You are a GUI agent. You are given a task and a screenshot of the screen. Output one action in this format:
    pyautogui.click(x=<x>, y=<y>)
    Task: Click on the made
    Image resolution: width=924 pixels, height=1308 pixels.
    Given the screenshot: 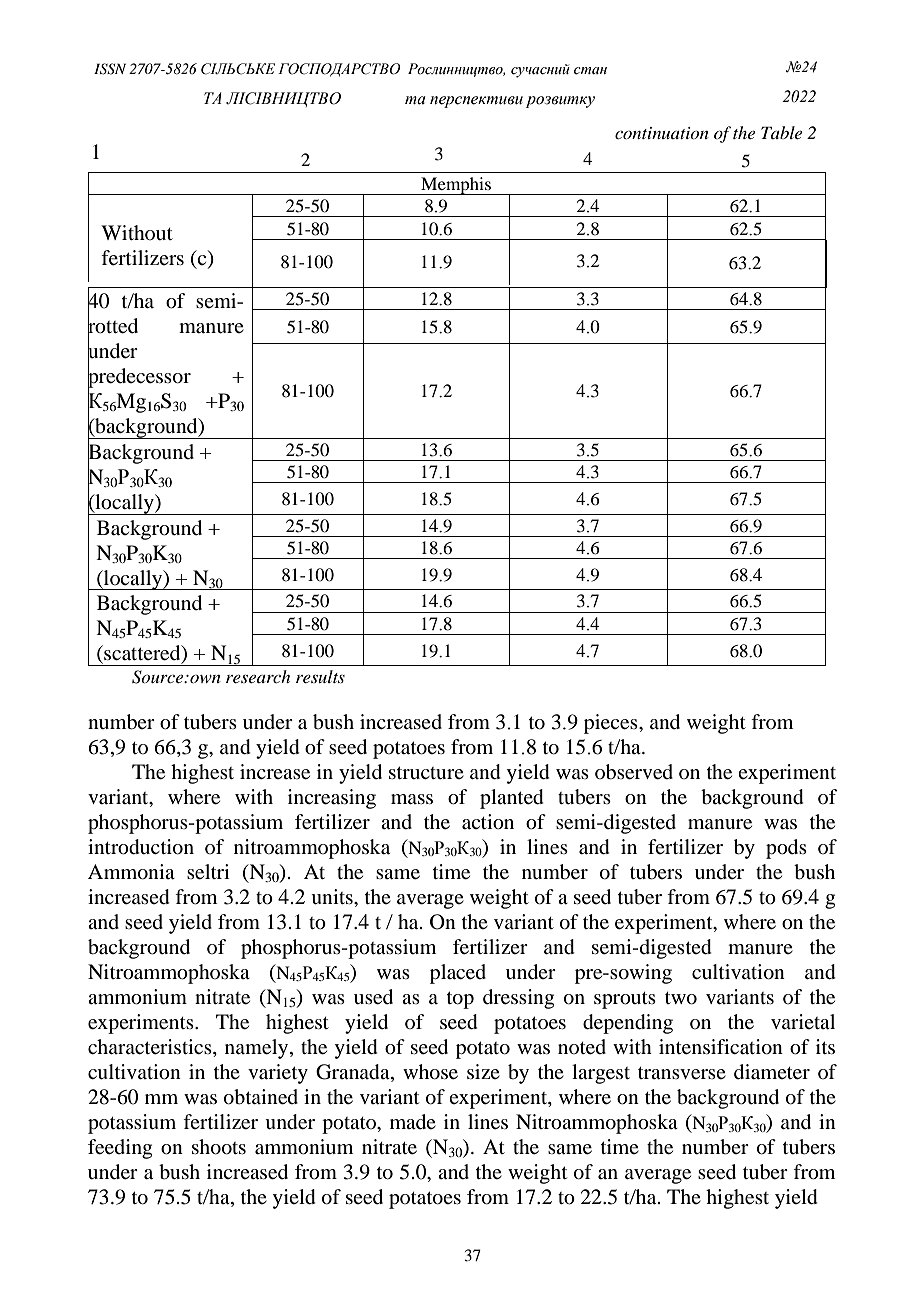 What is the action you would take?
    pyautogui.click(x=413, y=1122)
